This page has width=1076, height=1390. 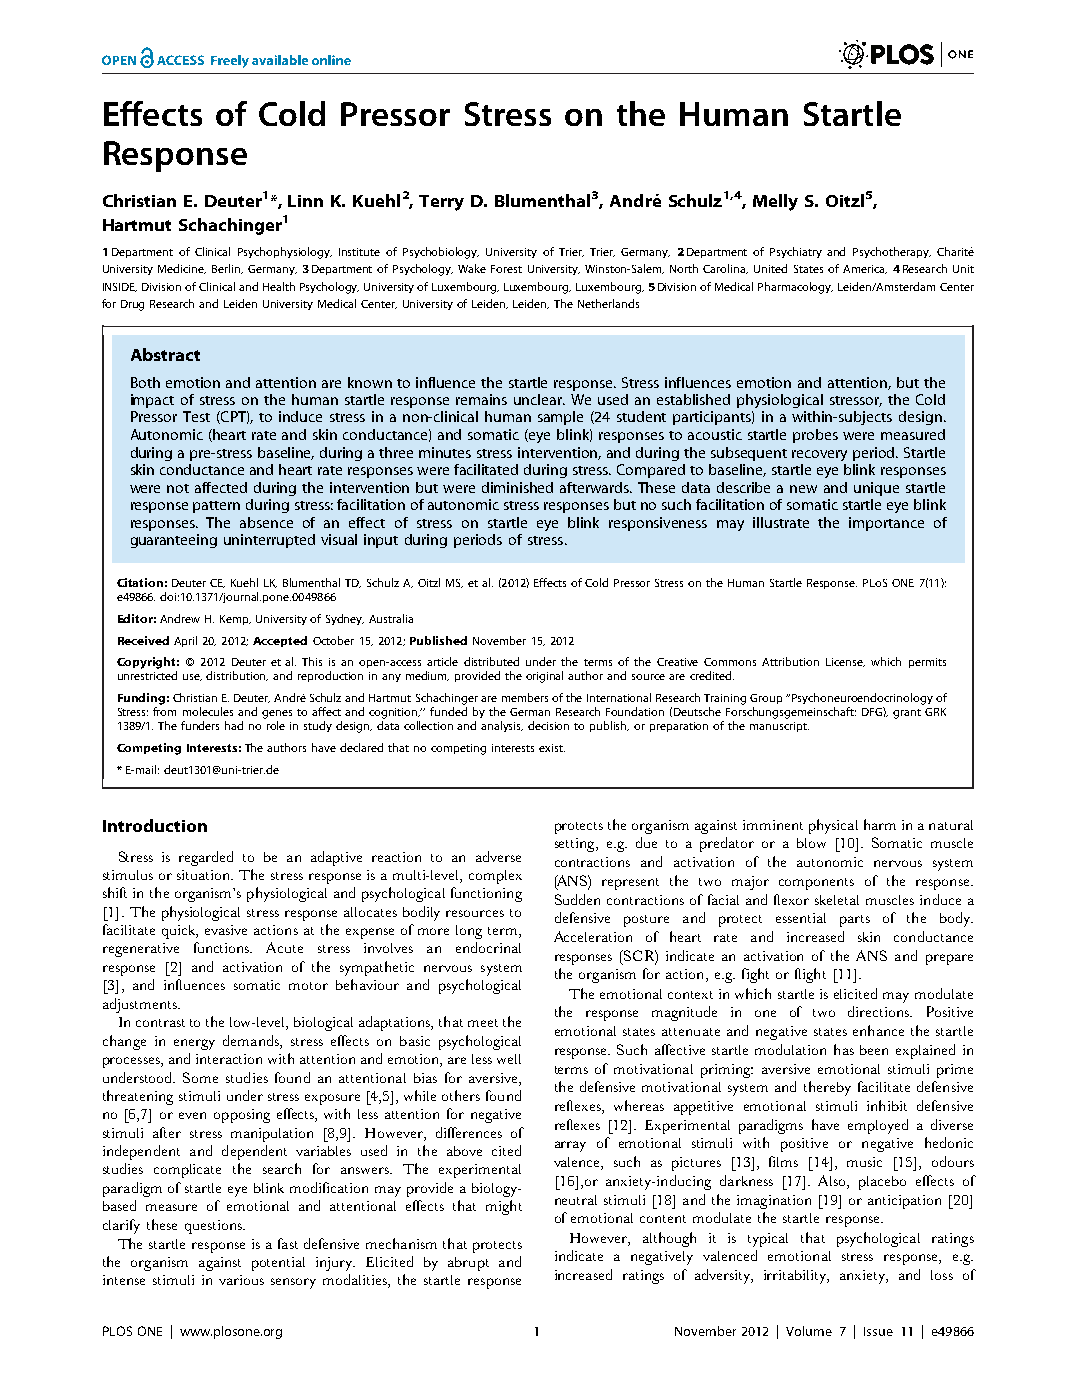 What do you see at coordinates (878, 1331) in the page?
I see `Issue` at bounding box center [878, 1331].
